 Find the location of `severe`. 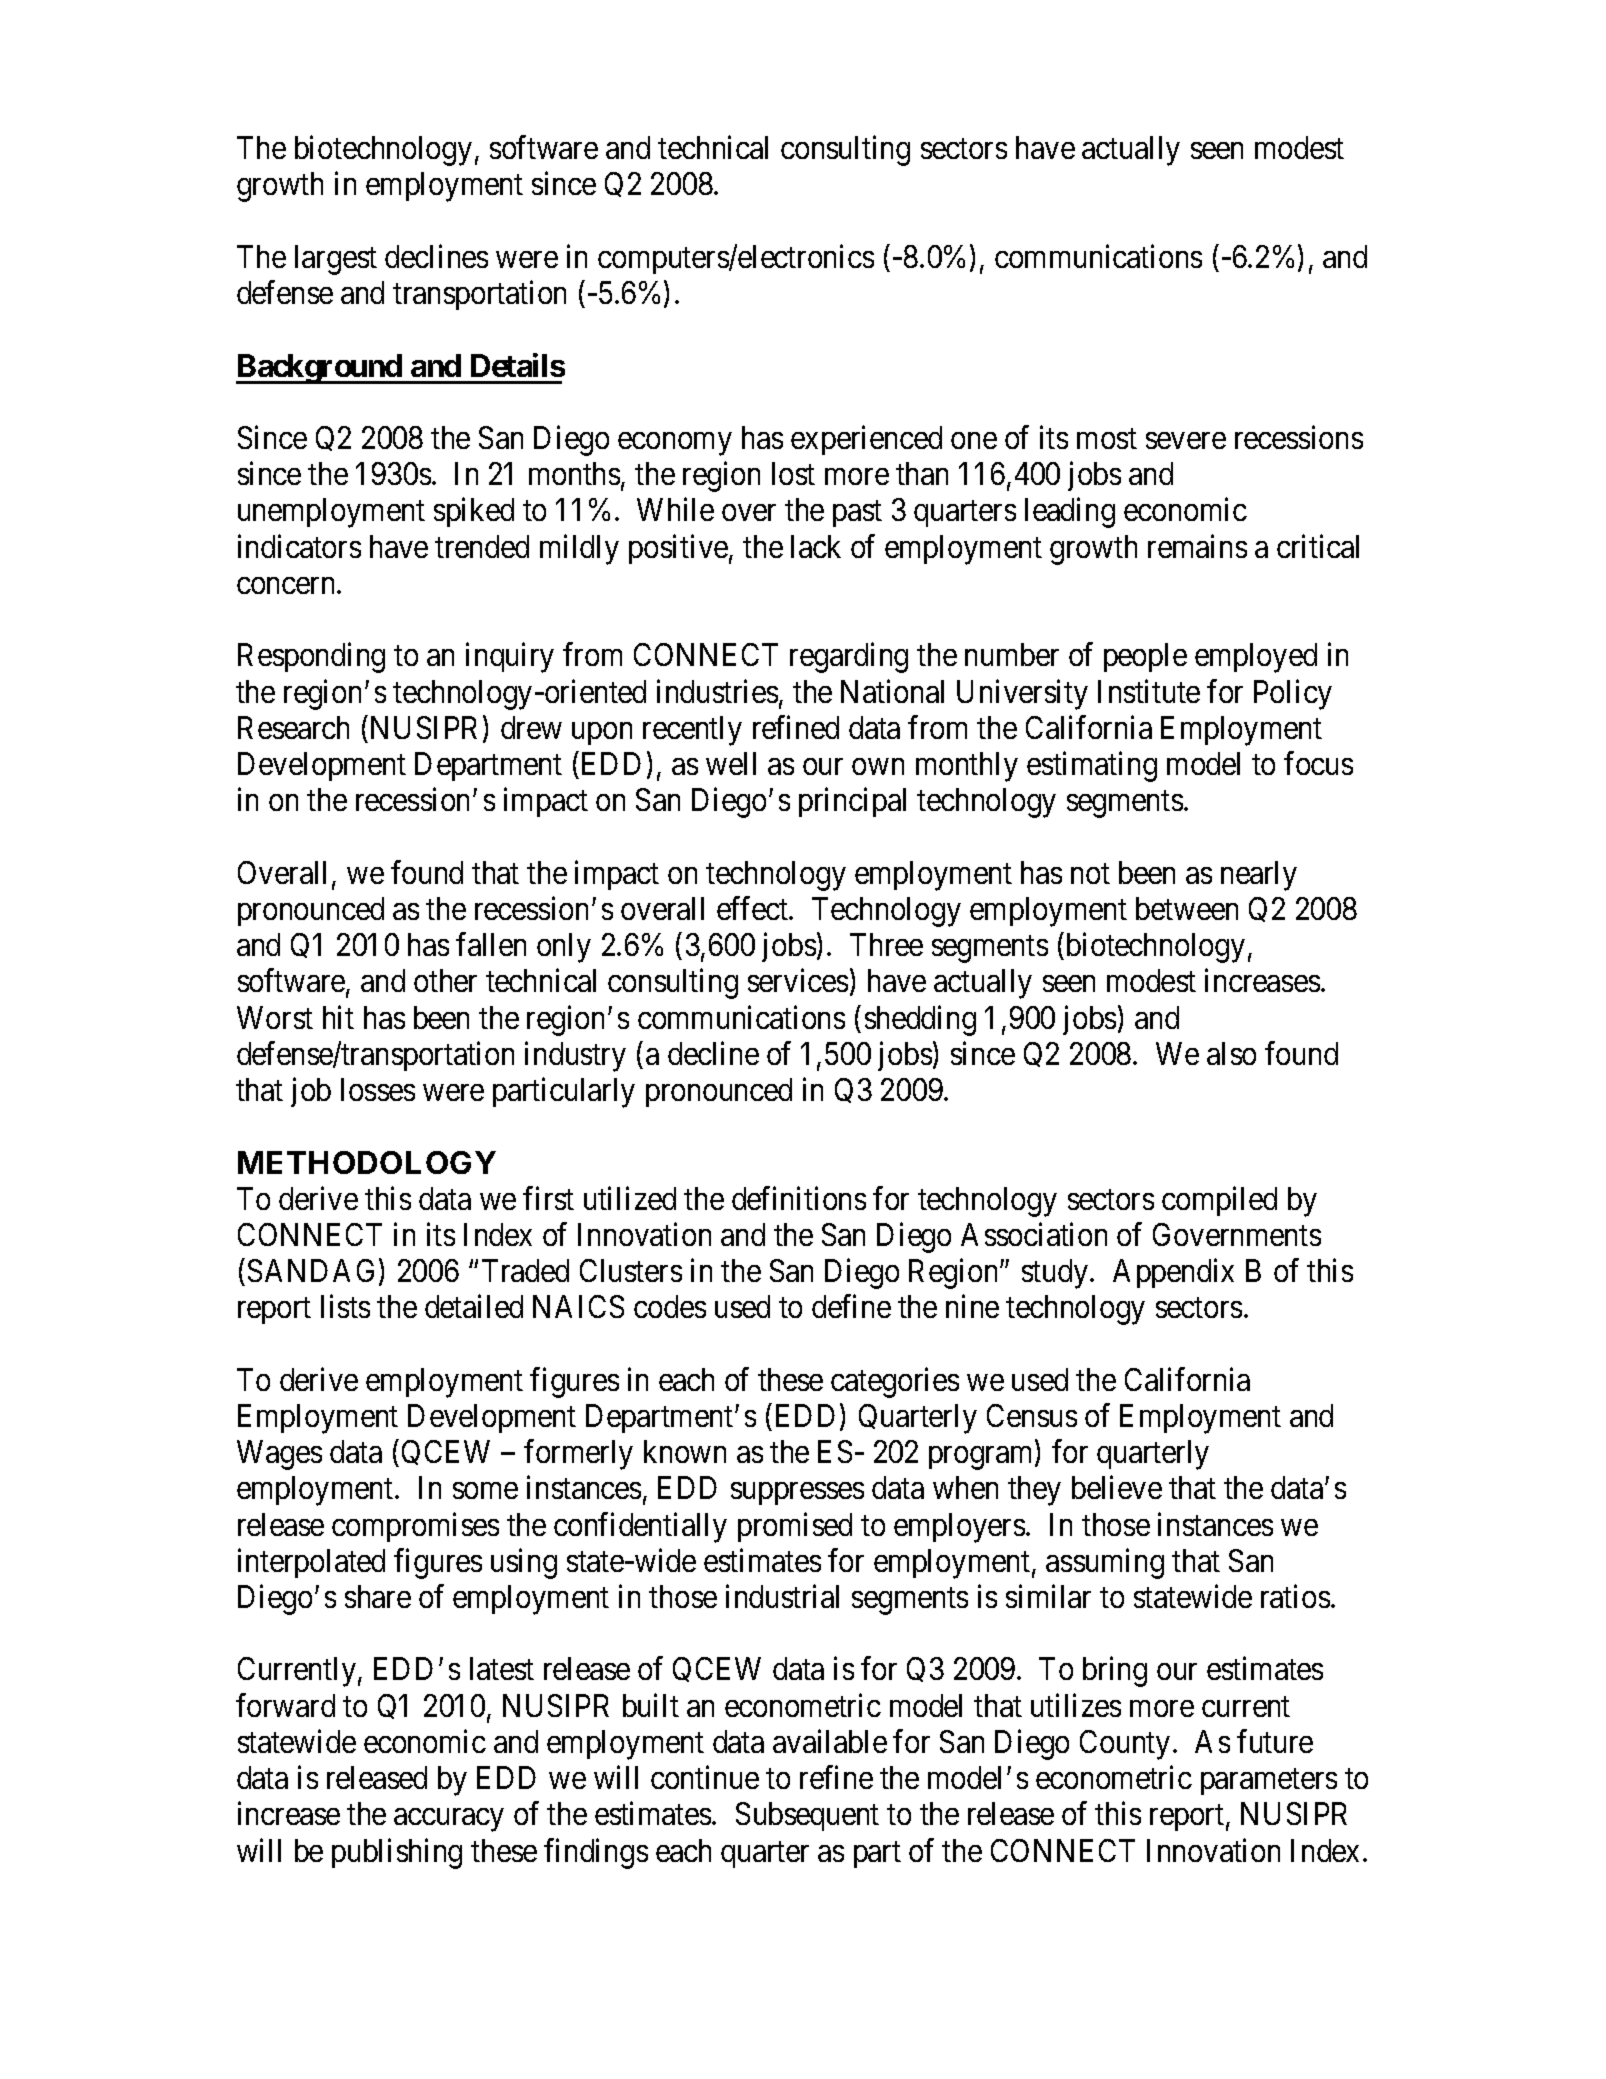

severe is located at coordinates (1186, 441).
